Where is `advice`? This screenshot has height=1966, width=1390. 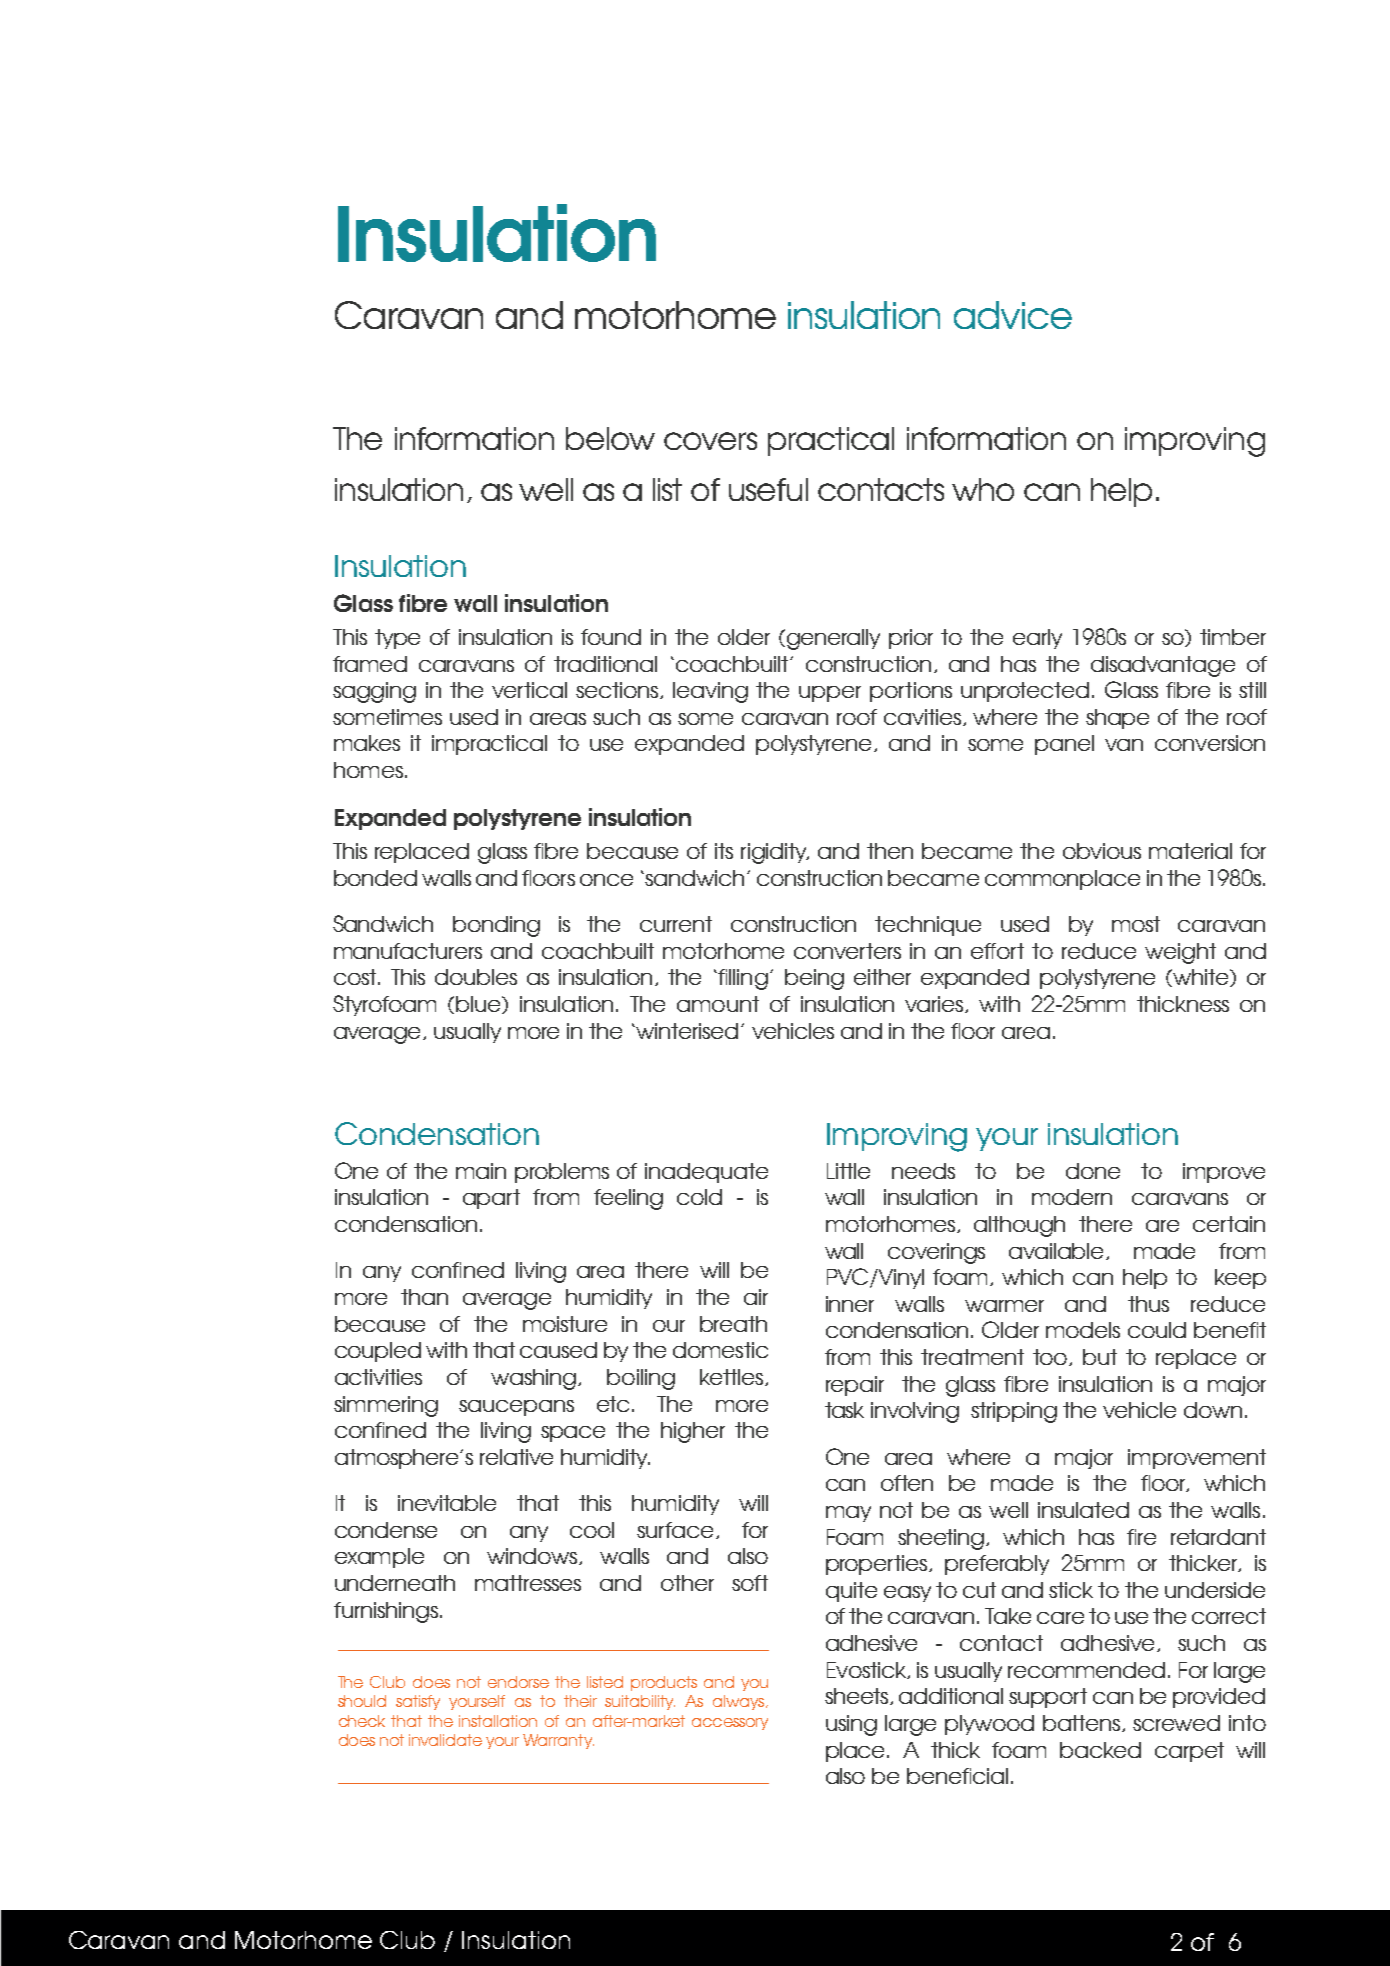 advice is located at coordinates (1013, 315).
